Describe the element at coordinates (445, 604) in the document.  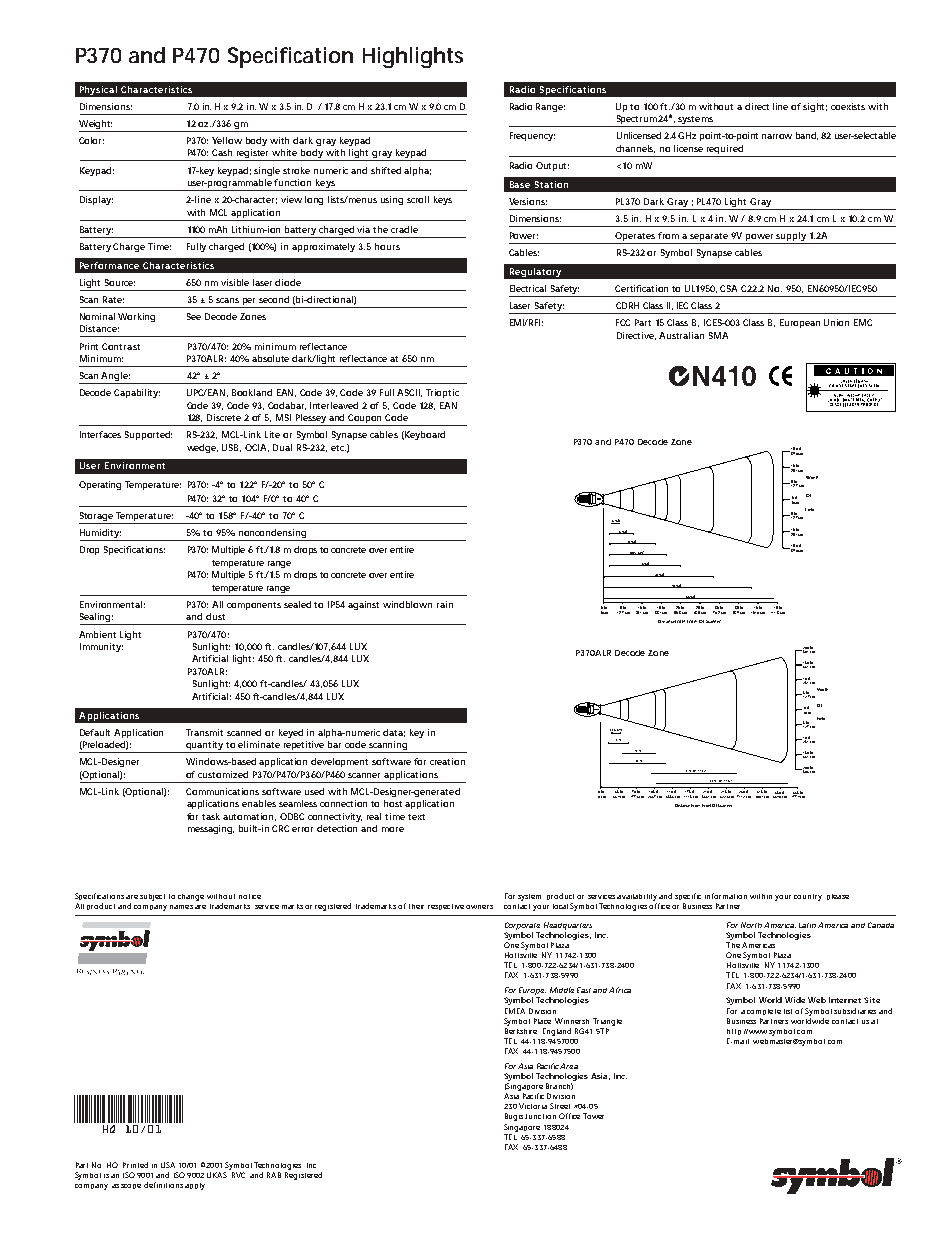
I see `rain` at that location.
